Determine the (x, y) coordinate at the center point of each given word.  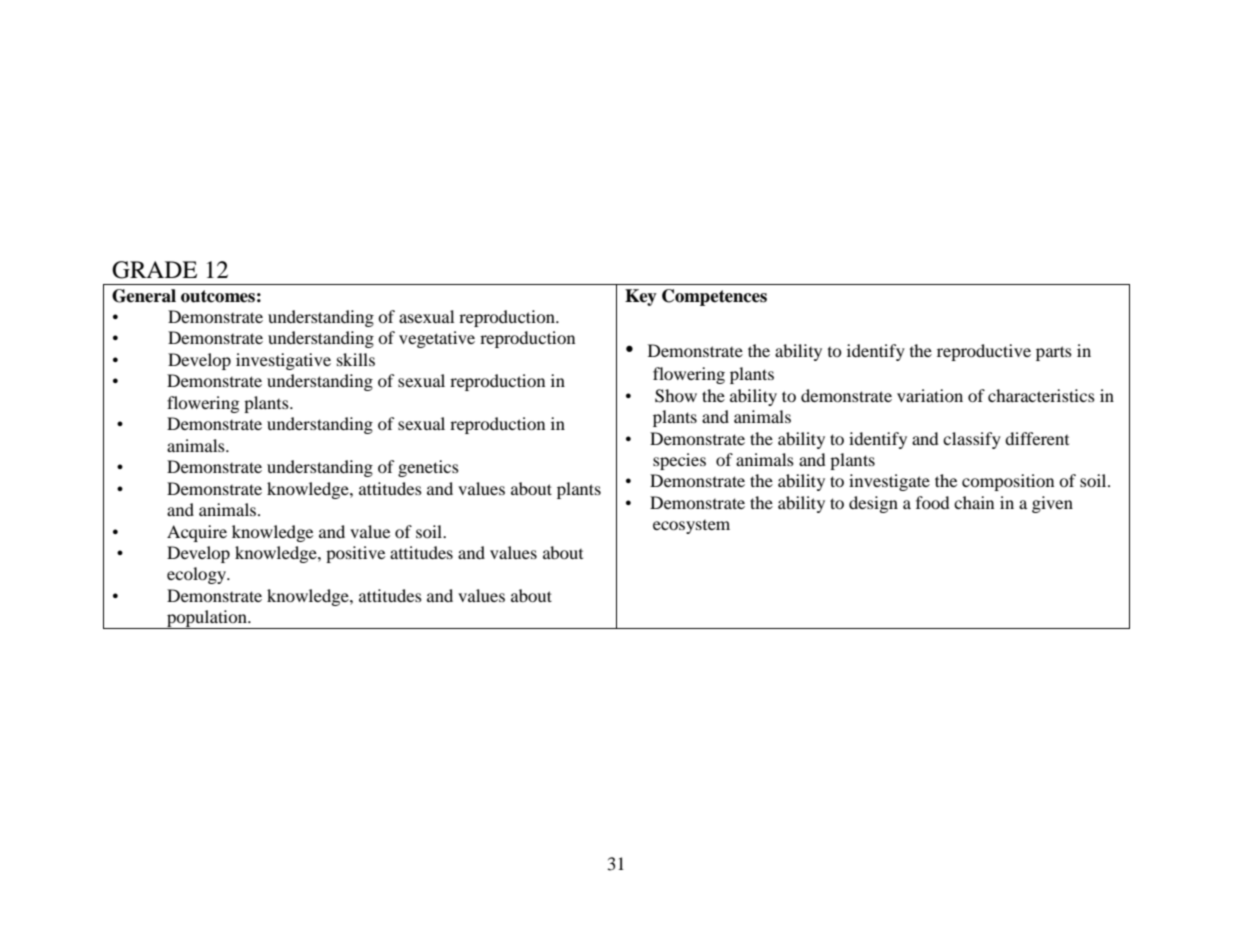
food (933, 502)
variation (930, 395)
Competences (714, 297)
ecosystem (691, 527)
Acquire (197, 533)
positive (355, 554)
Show (676, 396)
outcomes (218, 296)
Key (641, 297)
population (207, 619)
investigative (283, 361)
